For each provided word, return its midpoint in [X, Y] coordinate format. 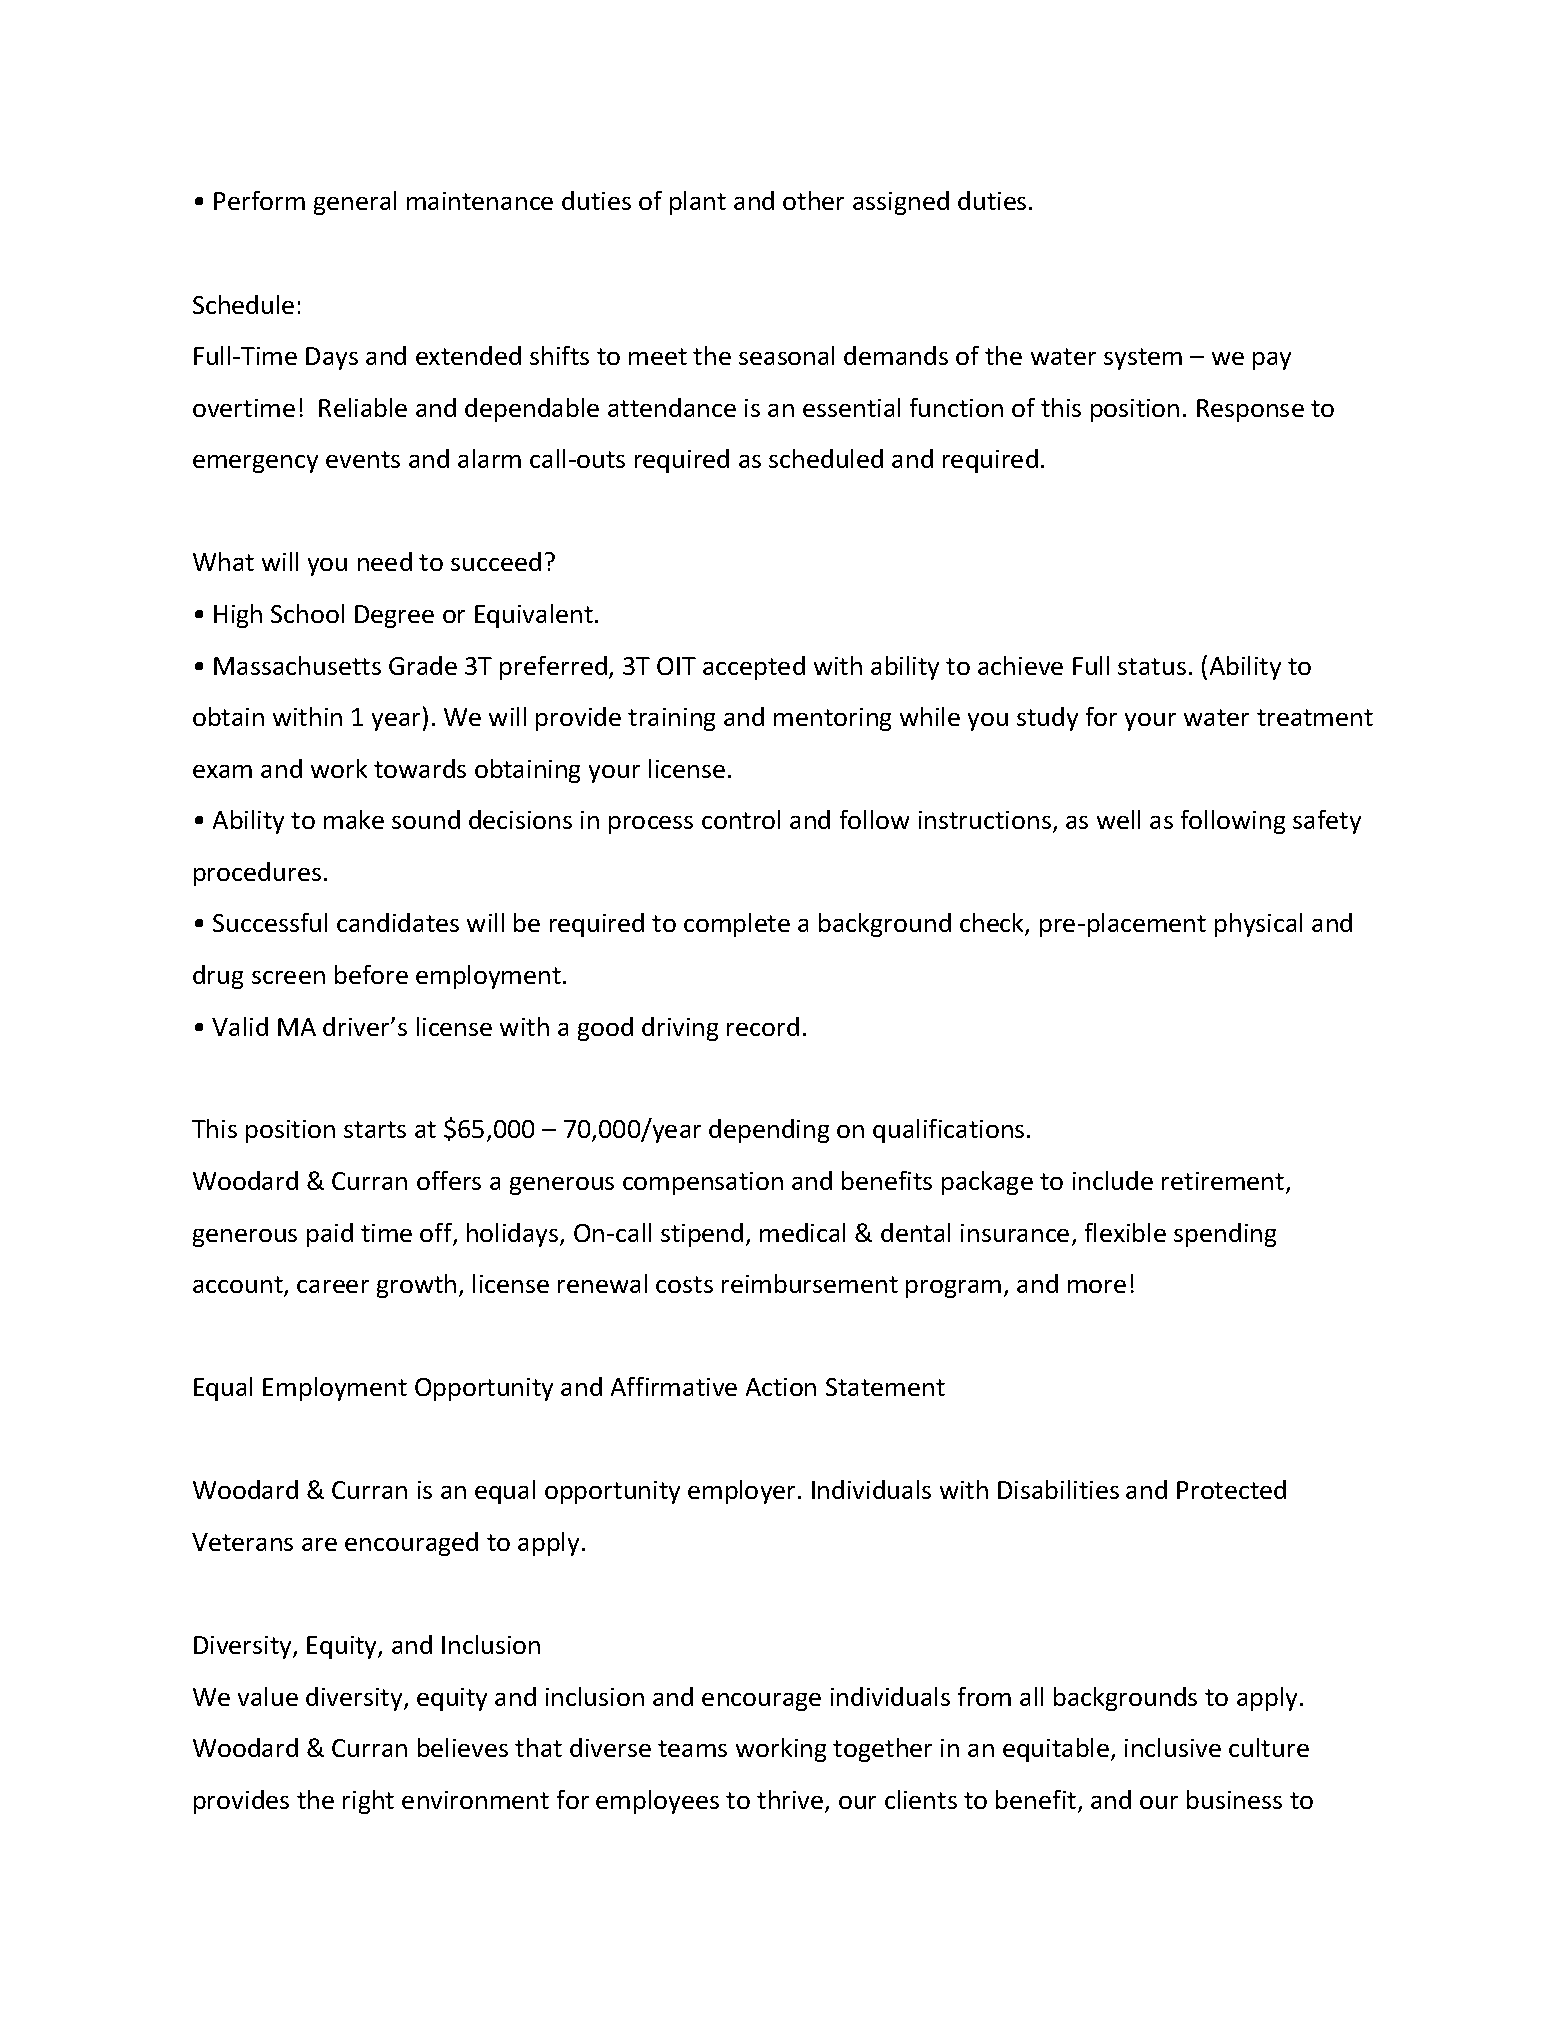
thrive [791, 1801]
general [355, 203]
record [763, 1026]
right [368, 1802]
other [813, 200]
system [1143, 359]
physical [1258, 925]
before [371, 974]
